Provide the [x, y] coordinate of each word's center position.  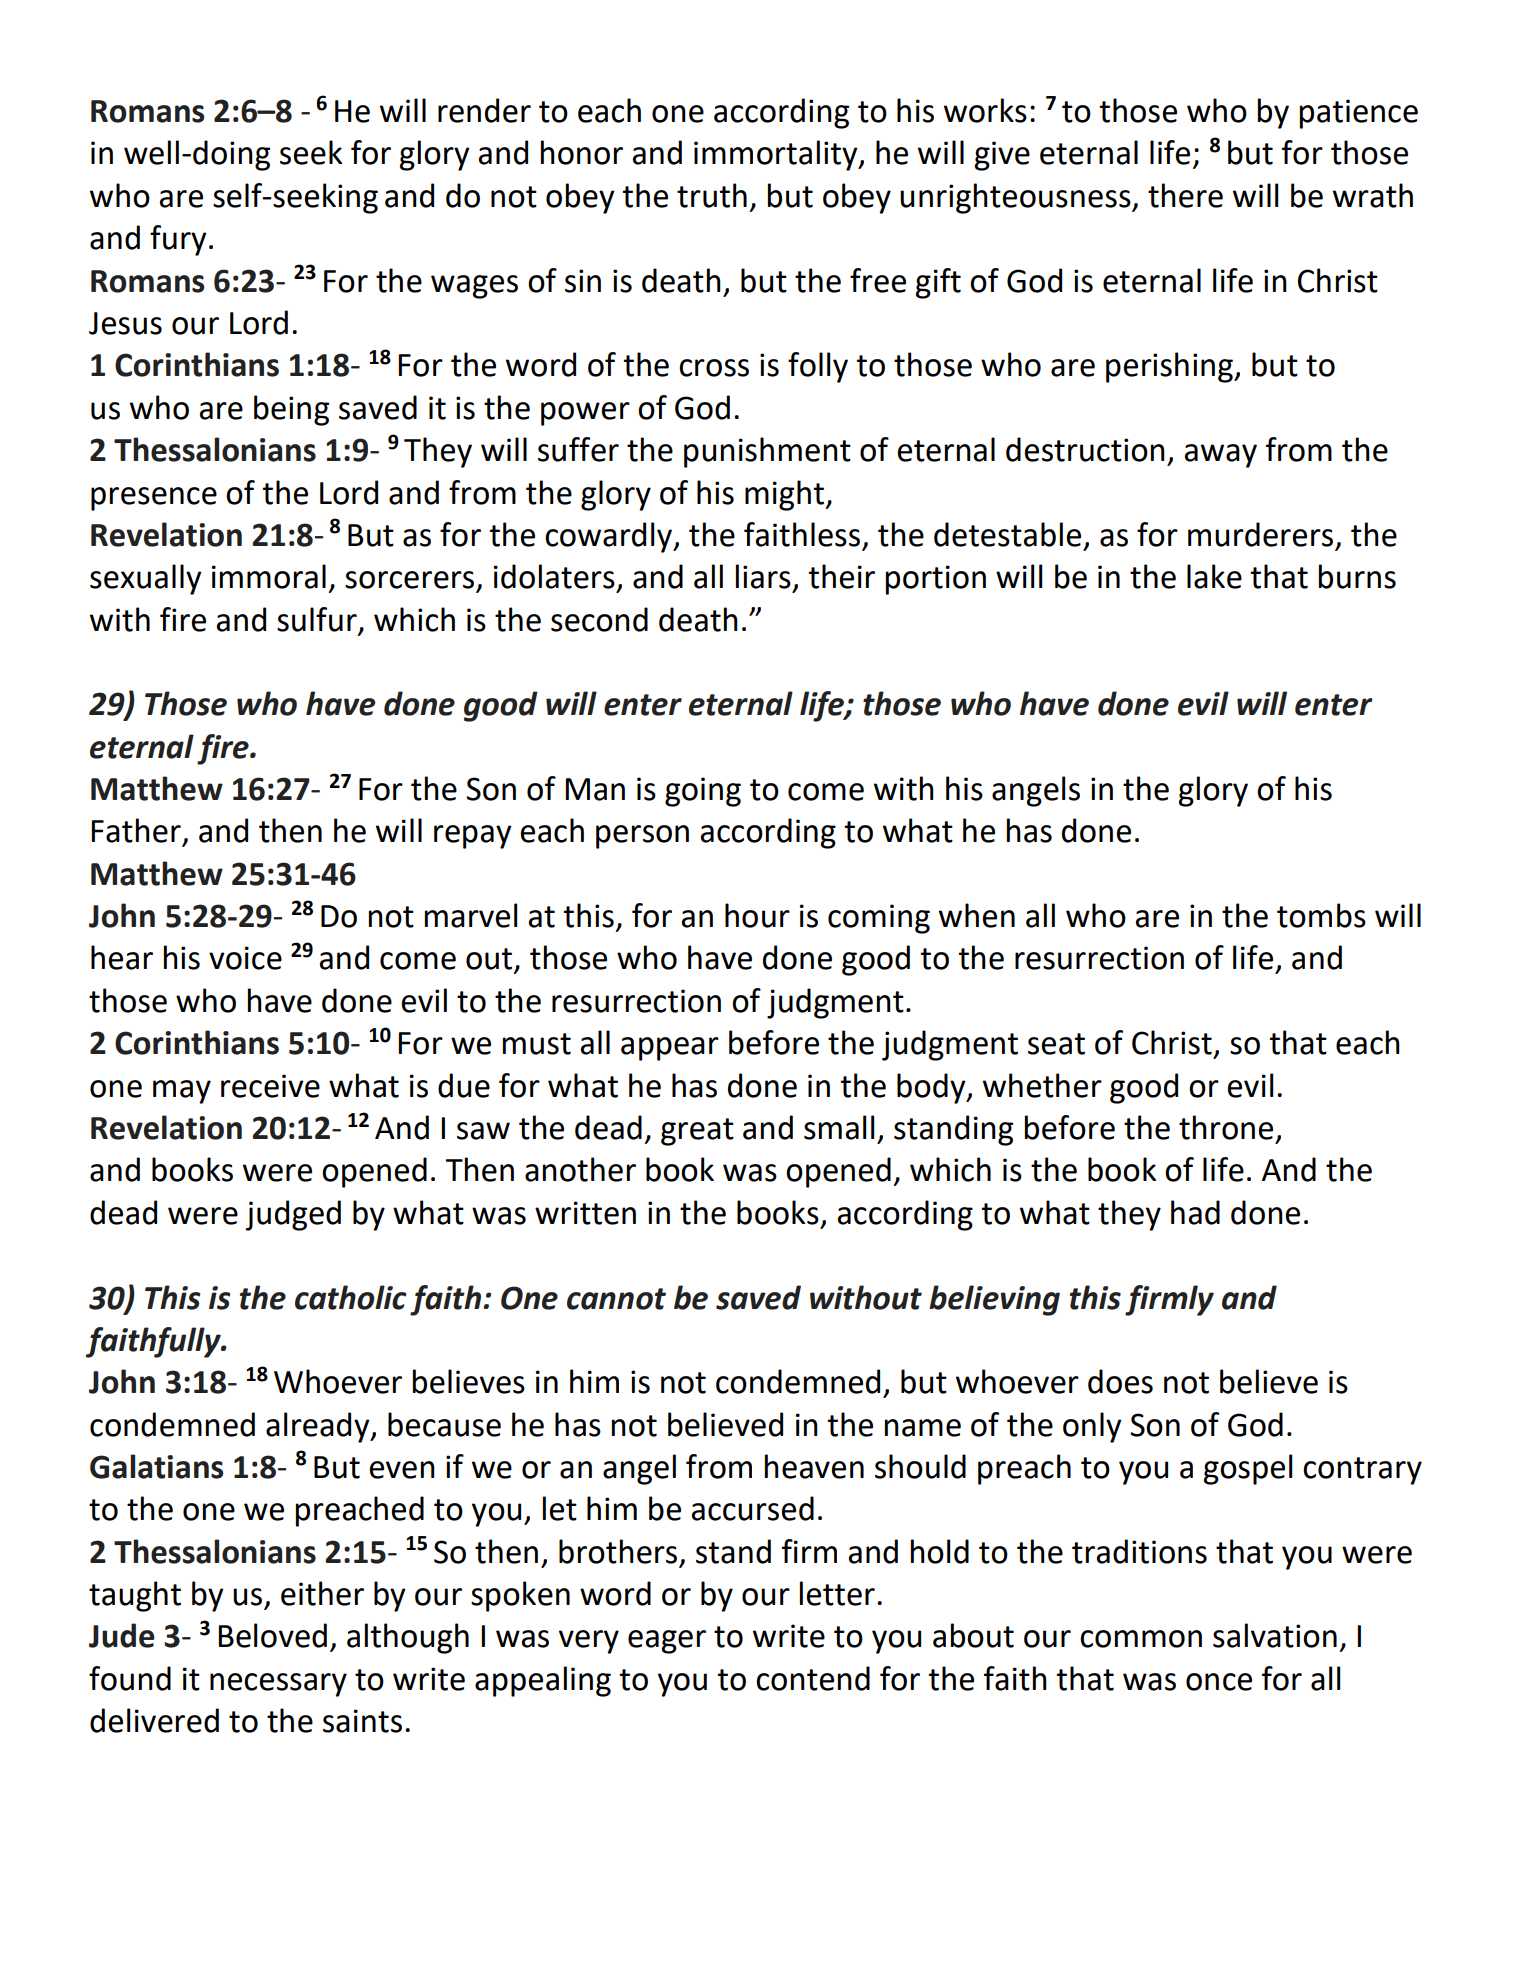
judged [293, 1215]
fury [178, 240]
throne [1226, 1127]
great [697, 1132]
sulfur [317, 619]
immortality [777, 155]
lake [1214, 576]
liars [763, 576]
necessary [278, 1685]
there [1185, 195]
